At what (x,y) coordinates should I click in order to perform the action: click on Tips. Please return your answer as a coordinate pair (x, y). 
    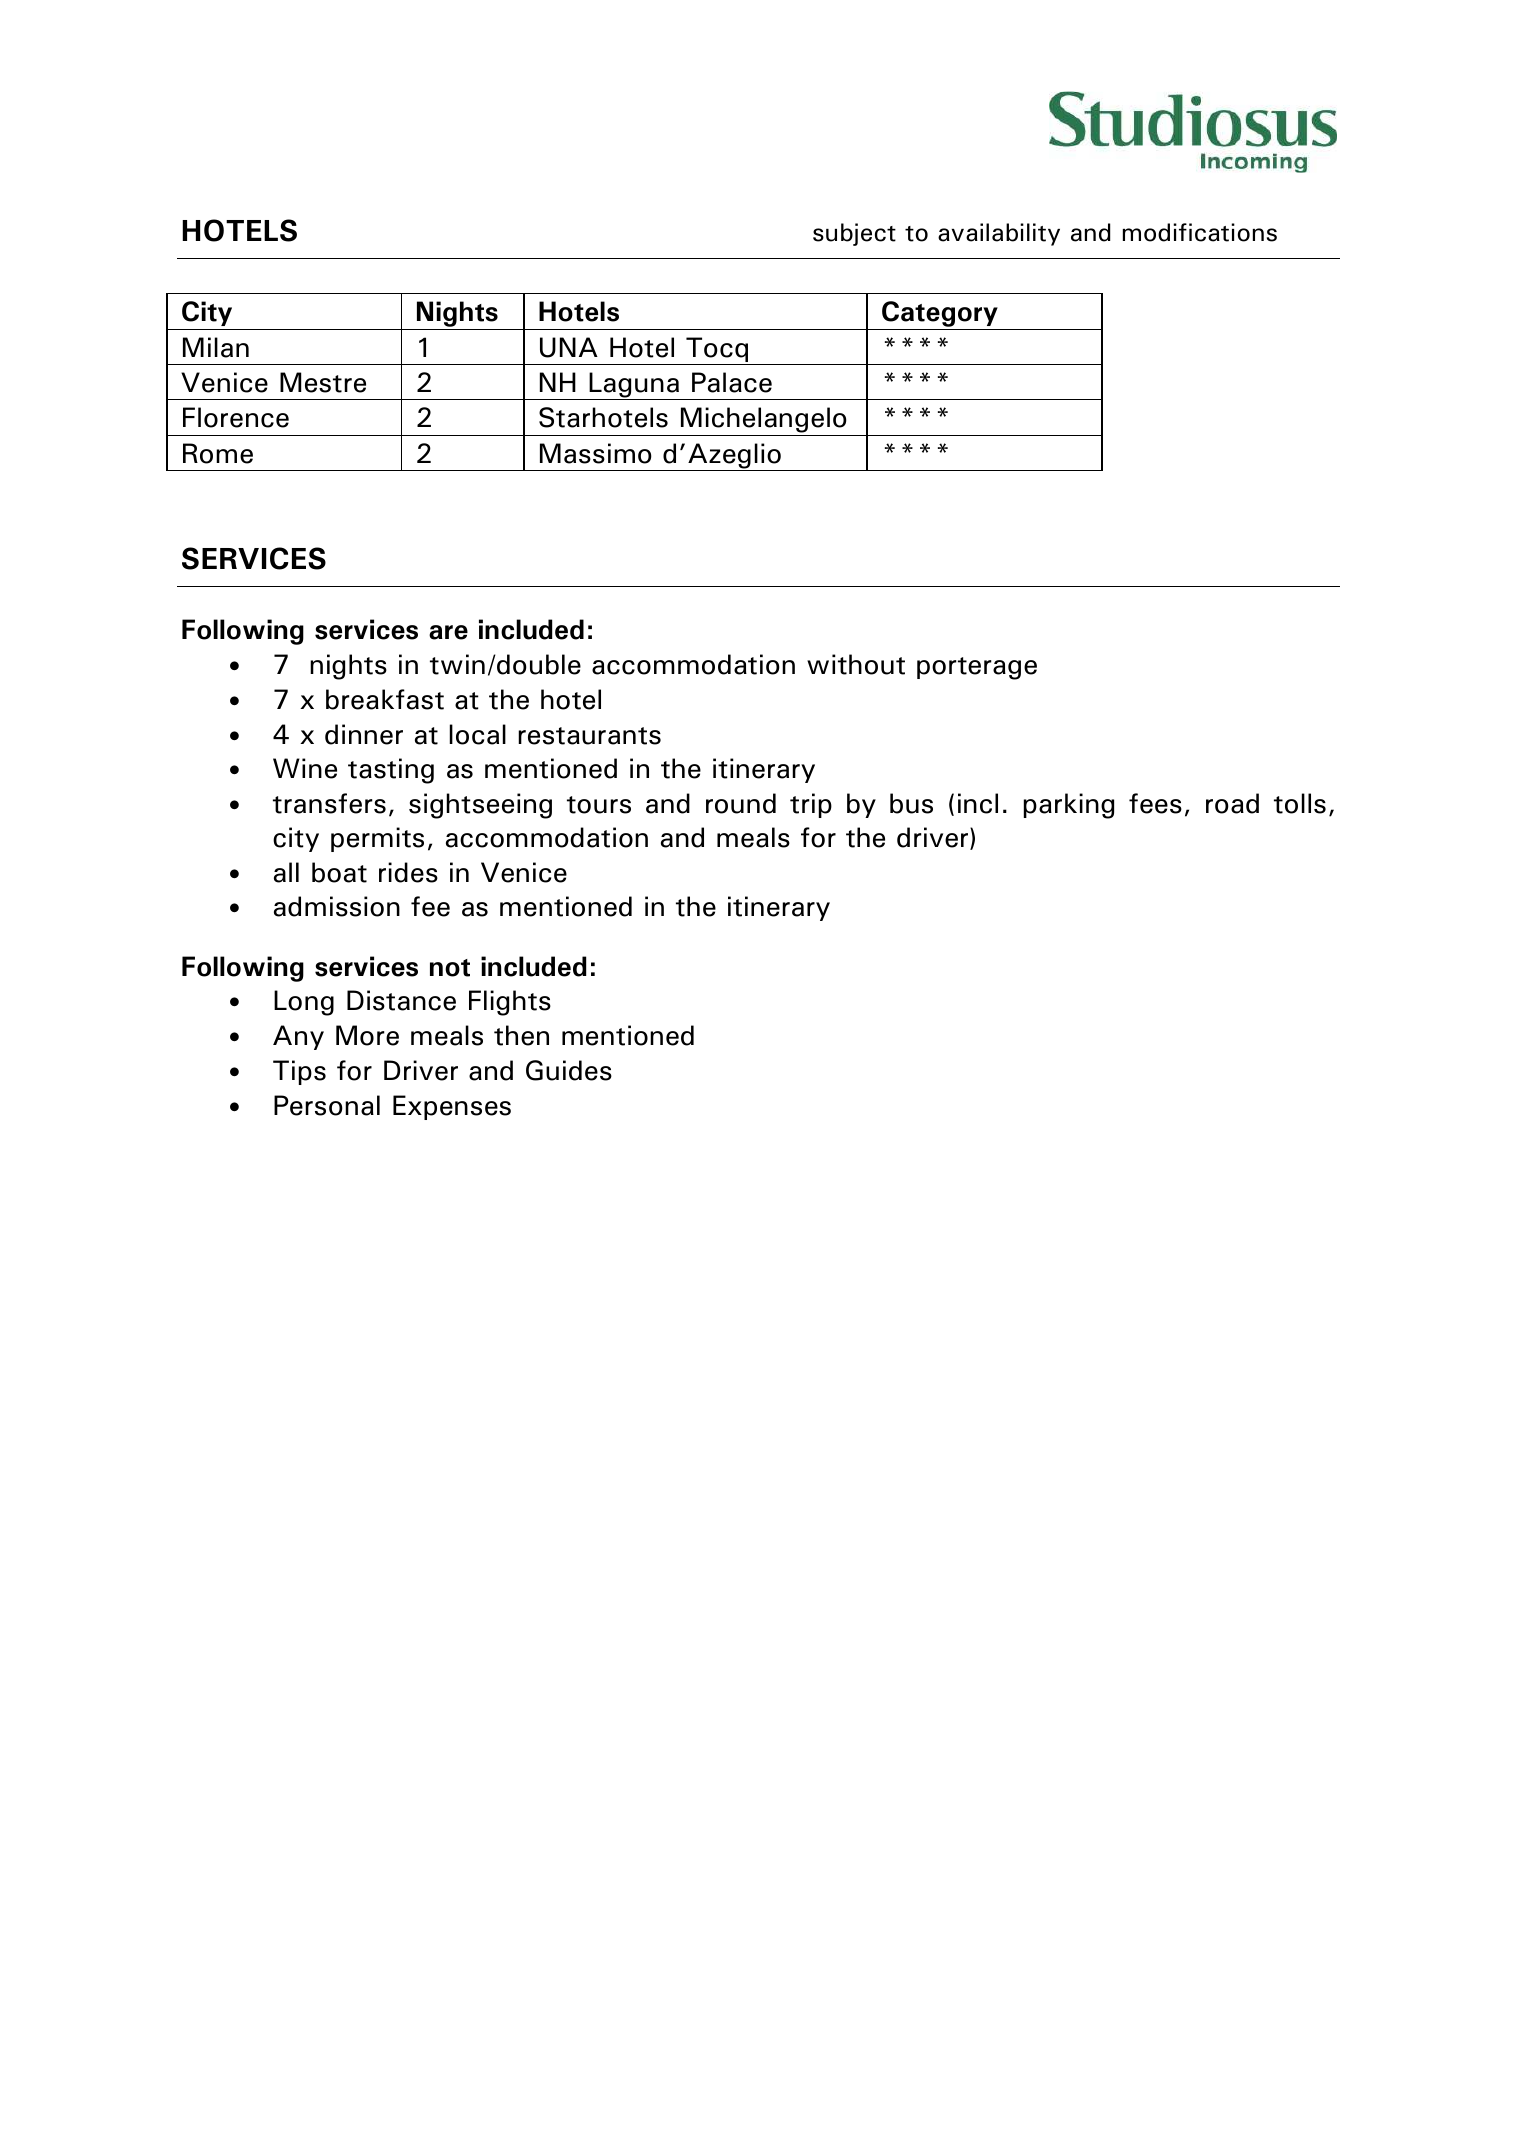
    Looking at the image, I should click on (299, 1072).
